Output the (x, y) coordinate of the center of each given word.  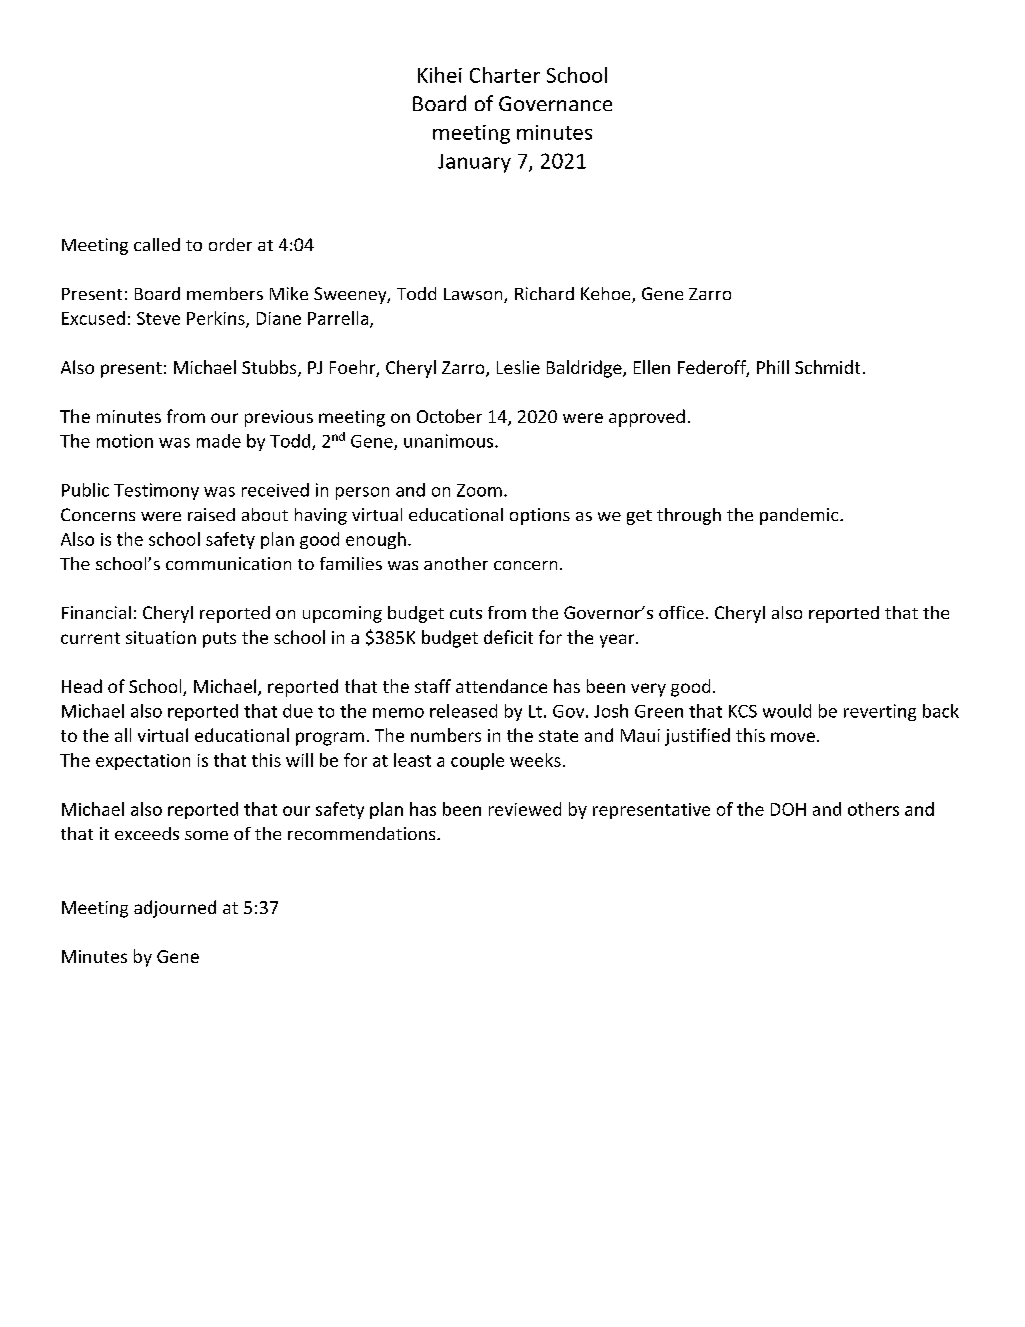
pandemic (800, 516)
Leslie (518, 367)
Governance (555, 103)
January (474, 163)
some (206, 835)
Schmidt (827, 367)
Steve (158, 318)
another (456, 563)
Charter (505, 75)
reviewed (525, 809)
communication (228, 563)
